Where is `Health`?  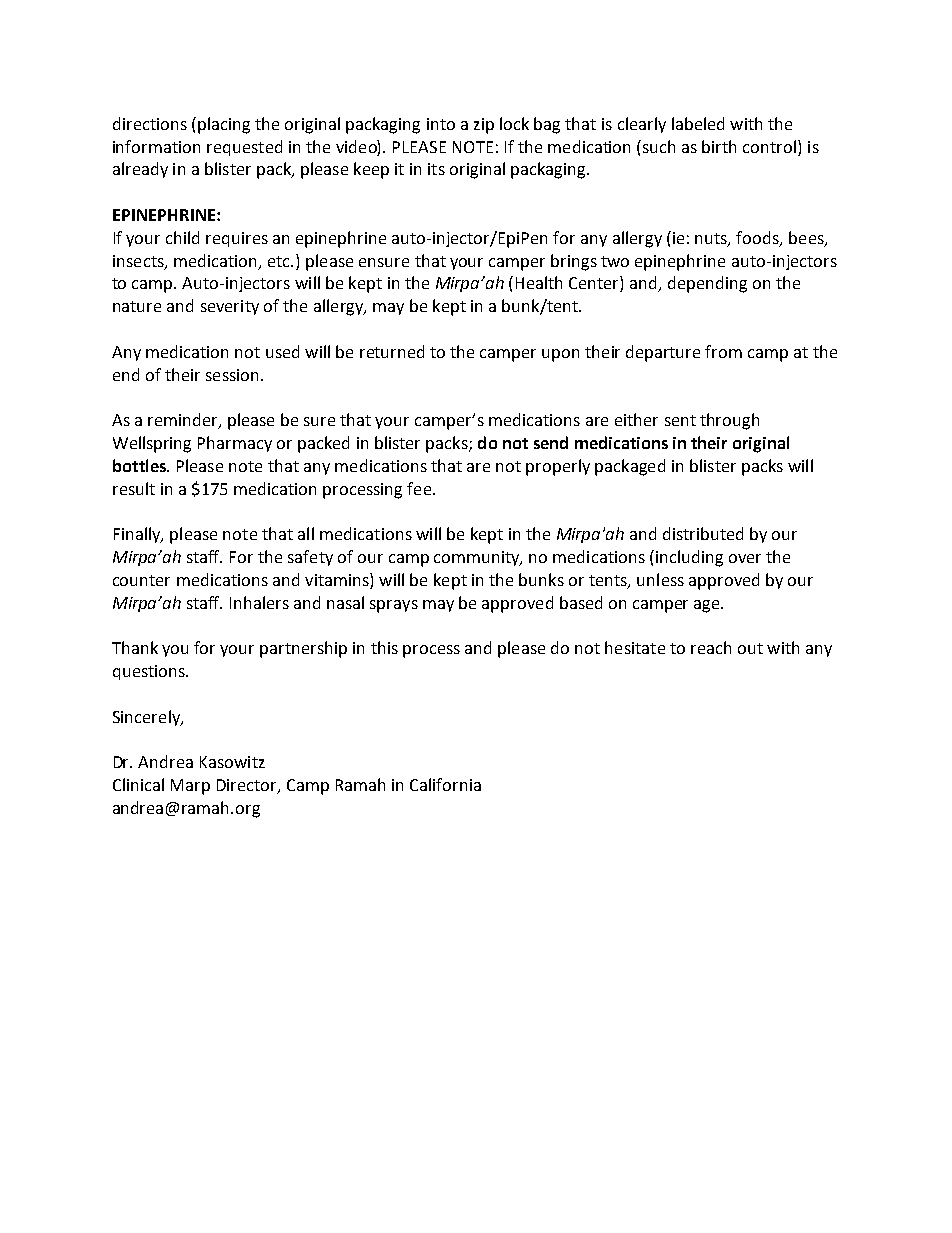 Health is located at coordinates (539, 282).
